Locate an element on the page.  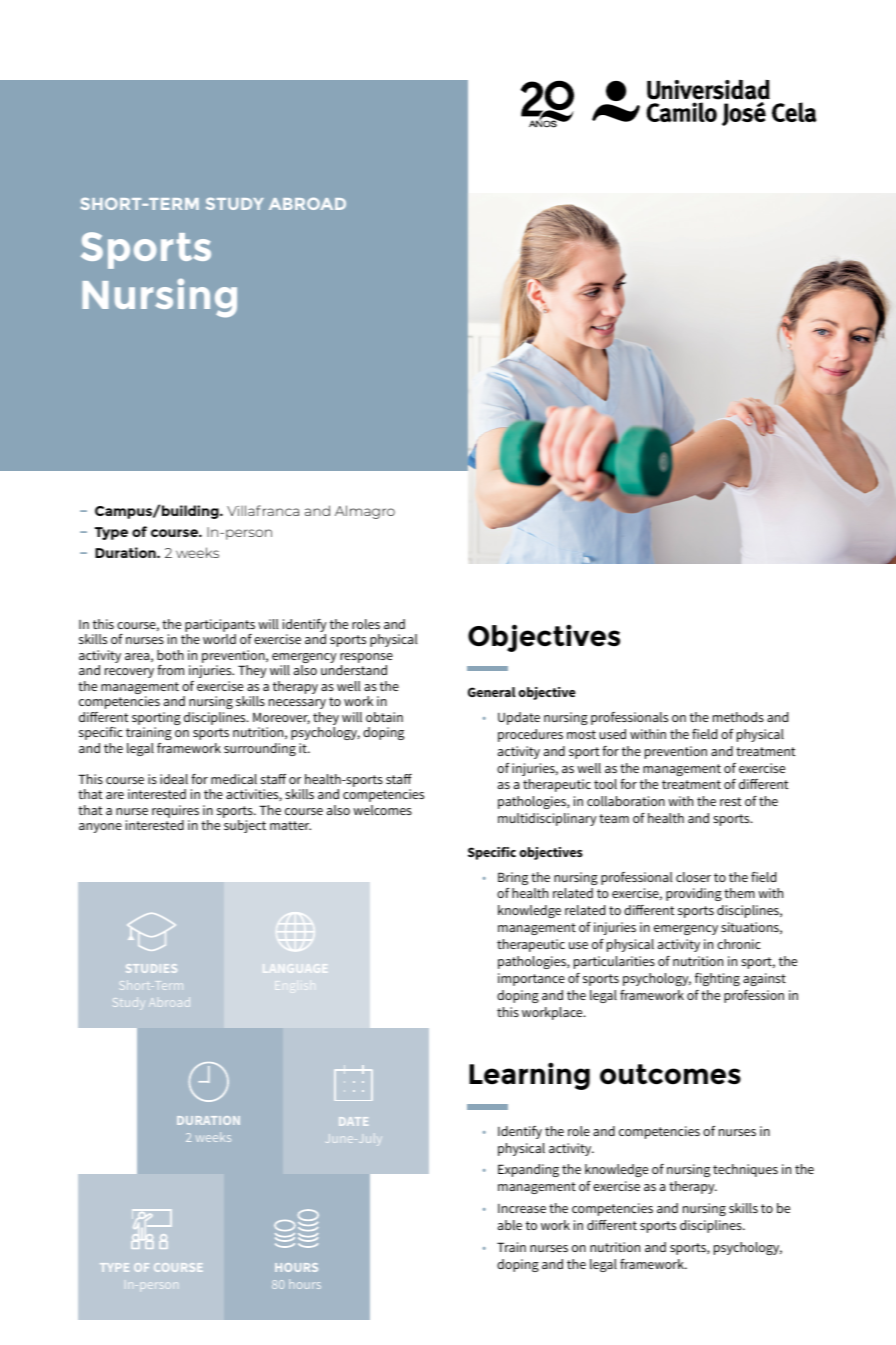
Bring is located at coordinates (513, 878).
